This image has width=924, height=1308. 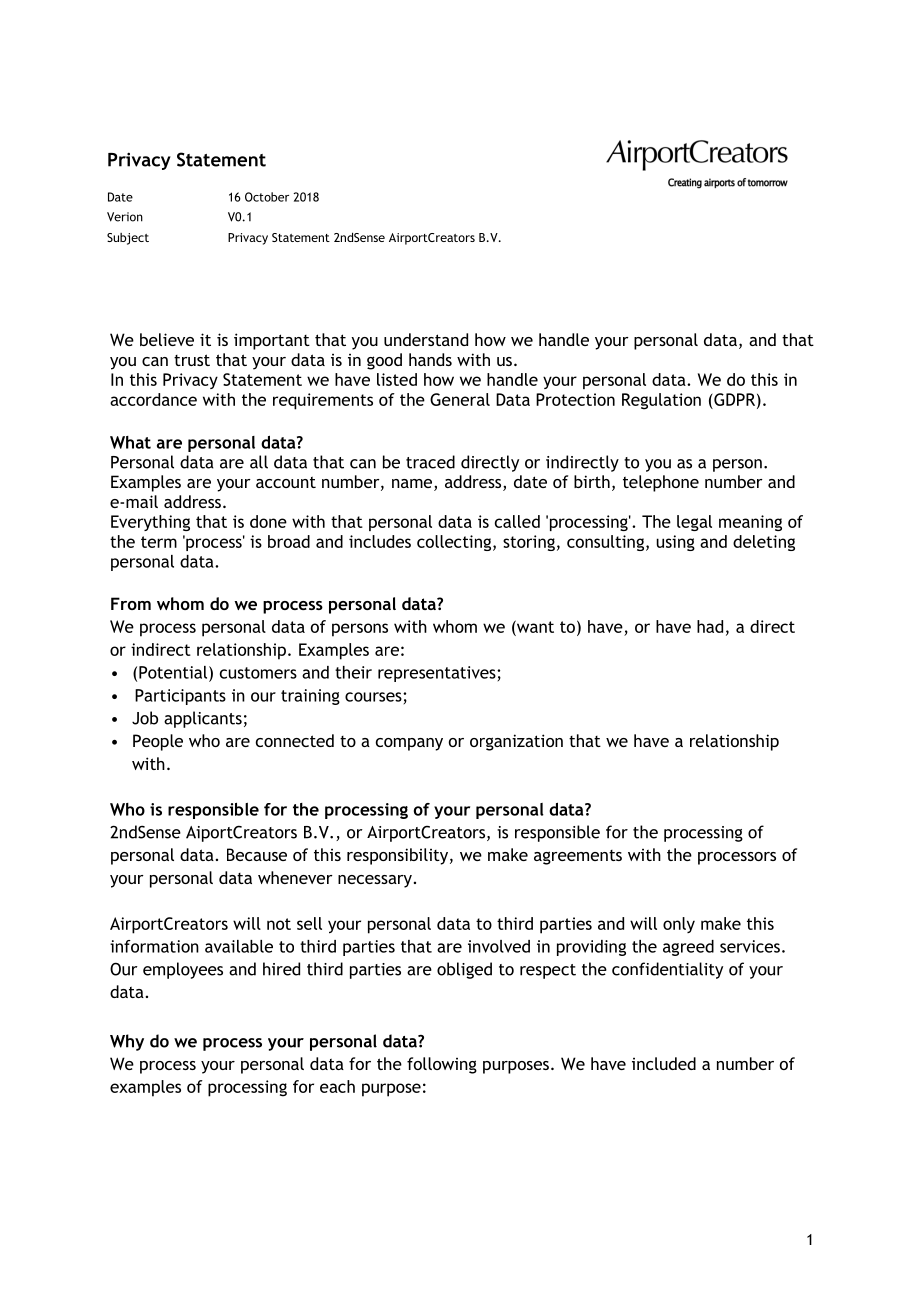 I want to click on Why, so click(x=127, y=1042).
